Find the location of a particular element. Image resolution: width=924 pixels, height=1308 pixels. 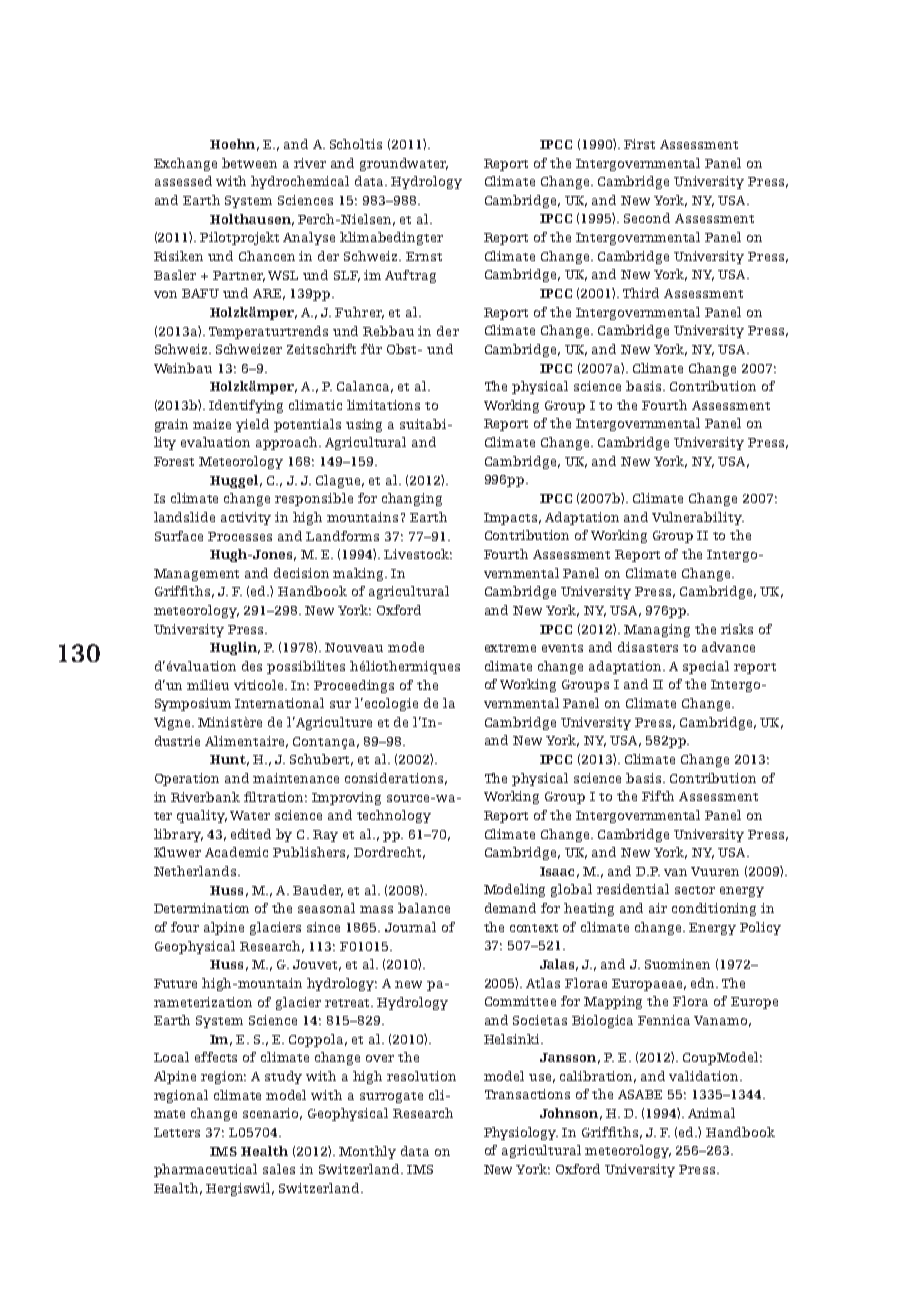

pharmaceutical is located at coordinates (205, 1170).
